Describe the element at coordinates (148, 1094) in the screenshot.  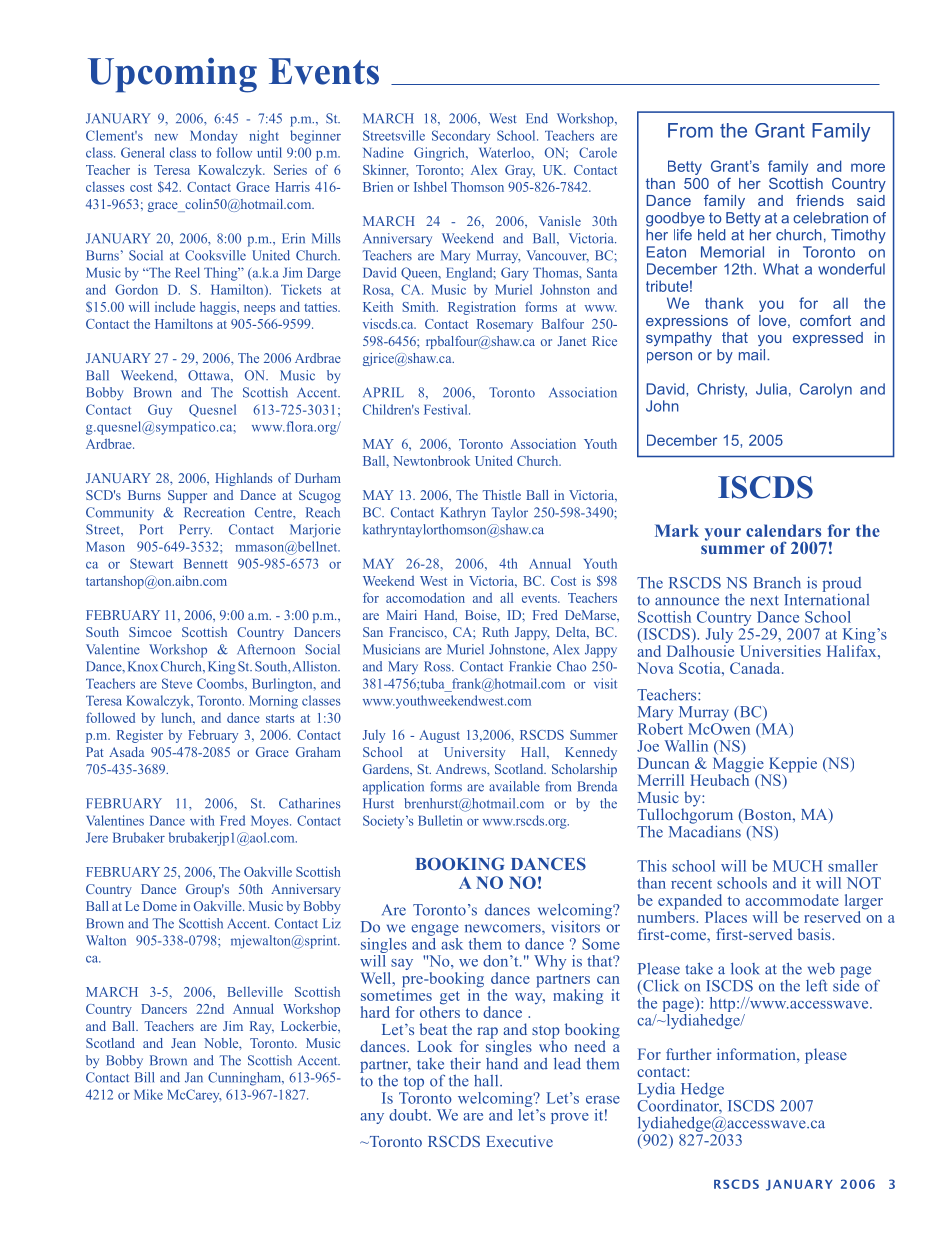
I see `Mike` at that location.
